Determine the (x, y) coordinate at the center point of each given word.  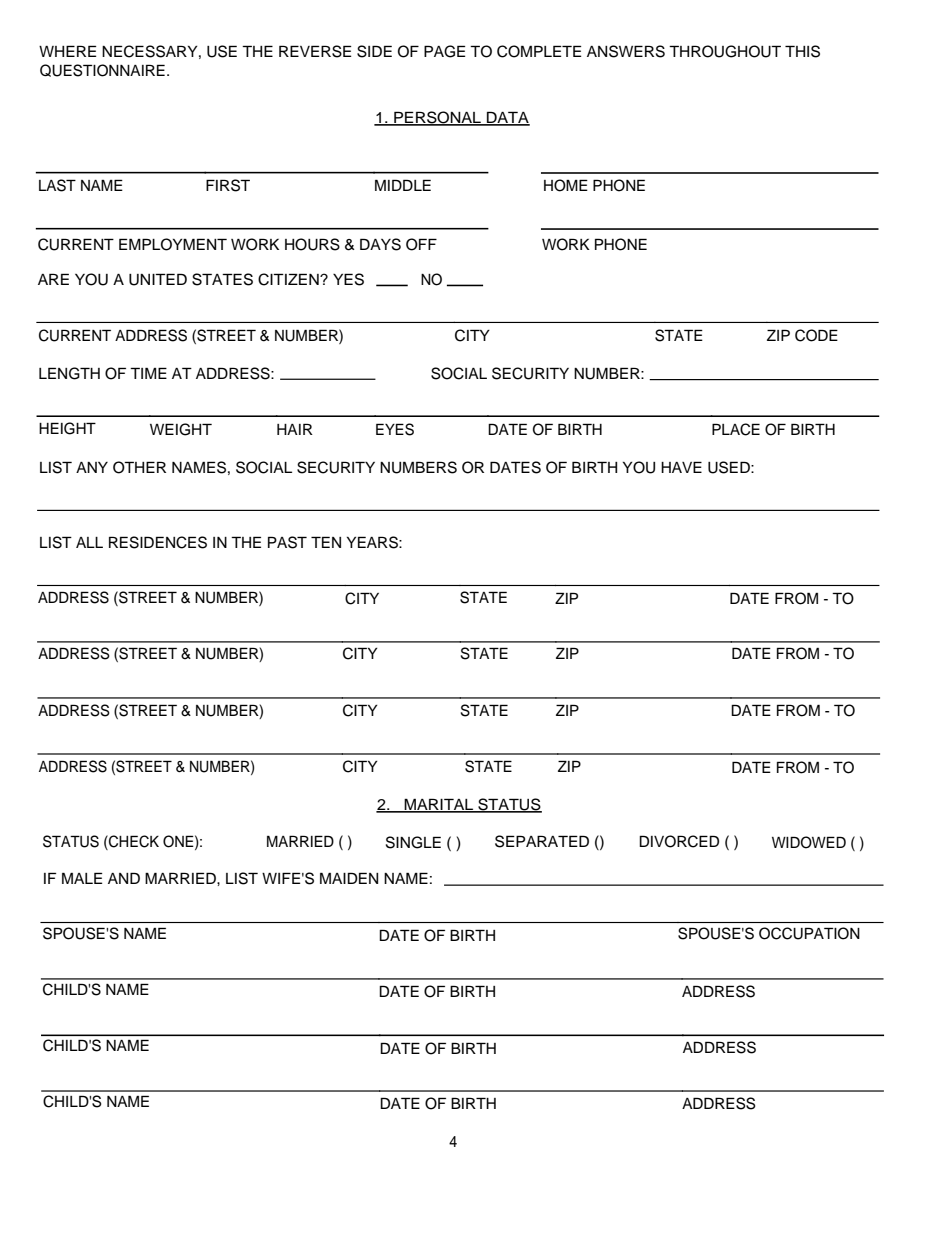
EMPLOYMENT (173, 244)
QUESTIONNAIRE (102, 70)
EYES (395, 429)
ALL (89, 542)
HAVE (681, 467)
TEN (326, 542)
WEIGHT (181, 429)
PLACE (736, 429)
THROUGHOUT (725, 51)
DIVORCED (679, 841)
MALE (82, 878)
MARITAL (439, 805)
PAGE (444, 51)
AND (124, 878)
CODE (816, 335)
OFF (421, 244)
